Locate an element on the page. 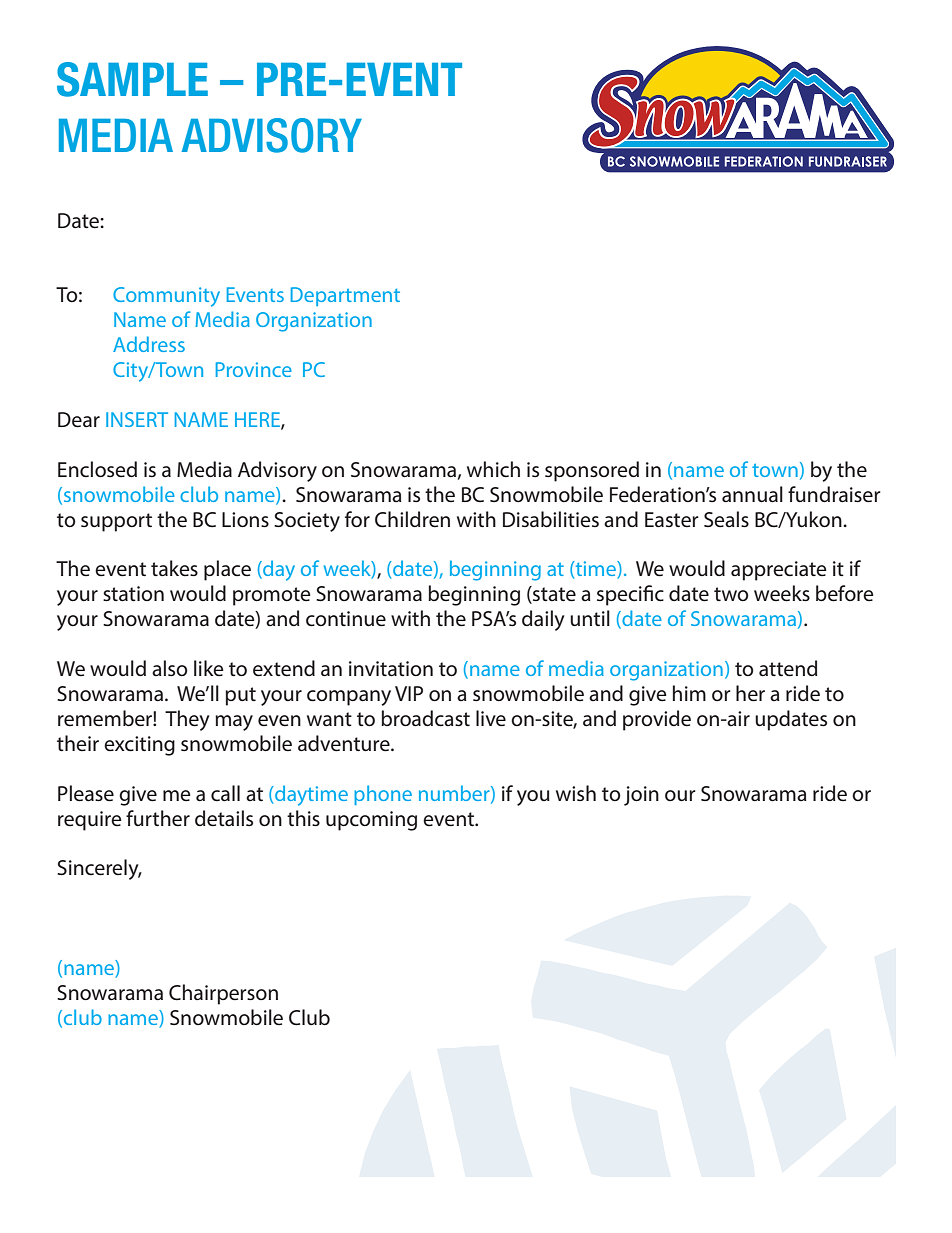  Chairperson is located at coordinates (223, 994).
